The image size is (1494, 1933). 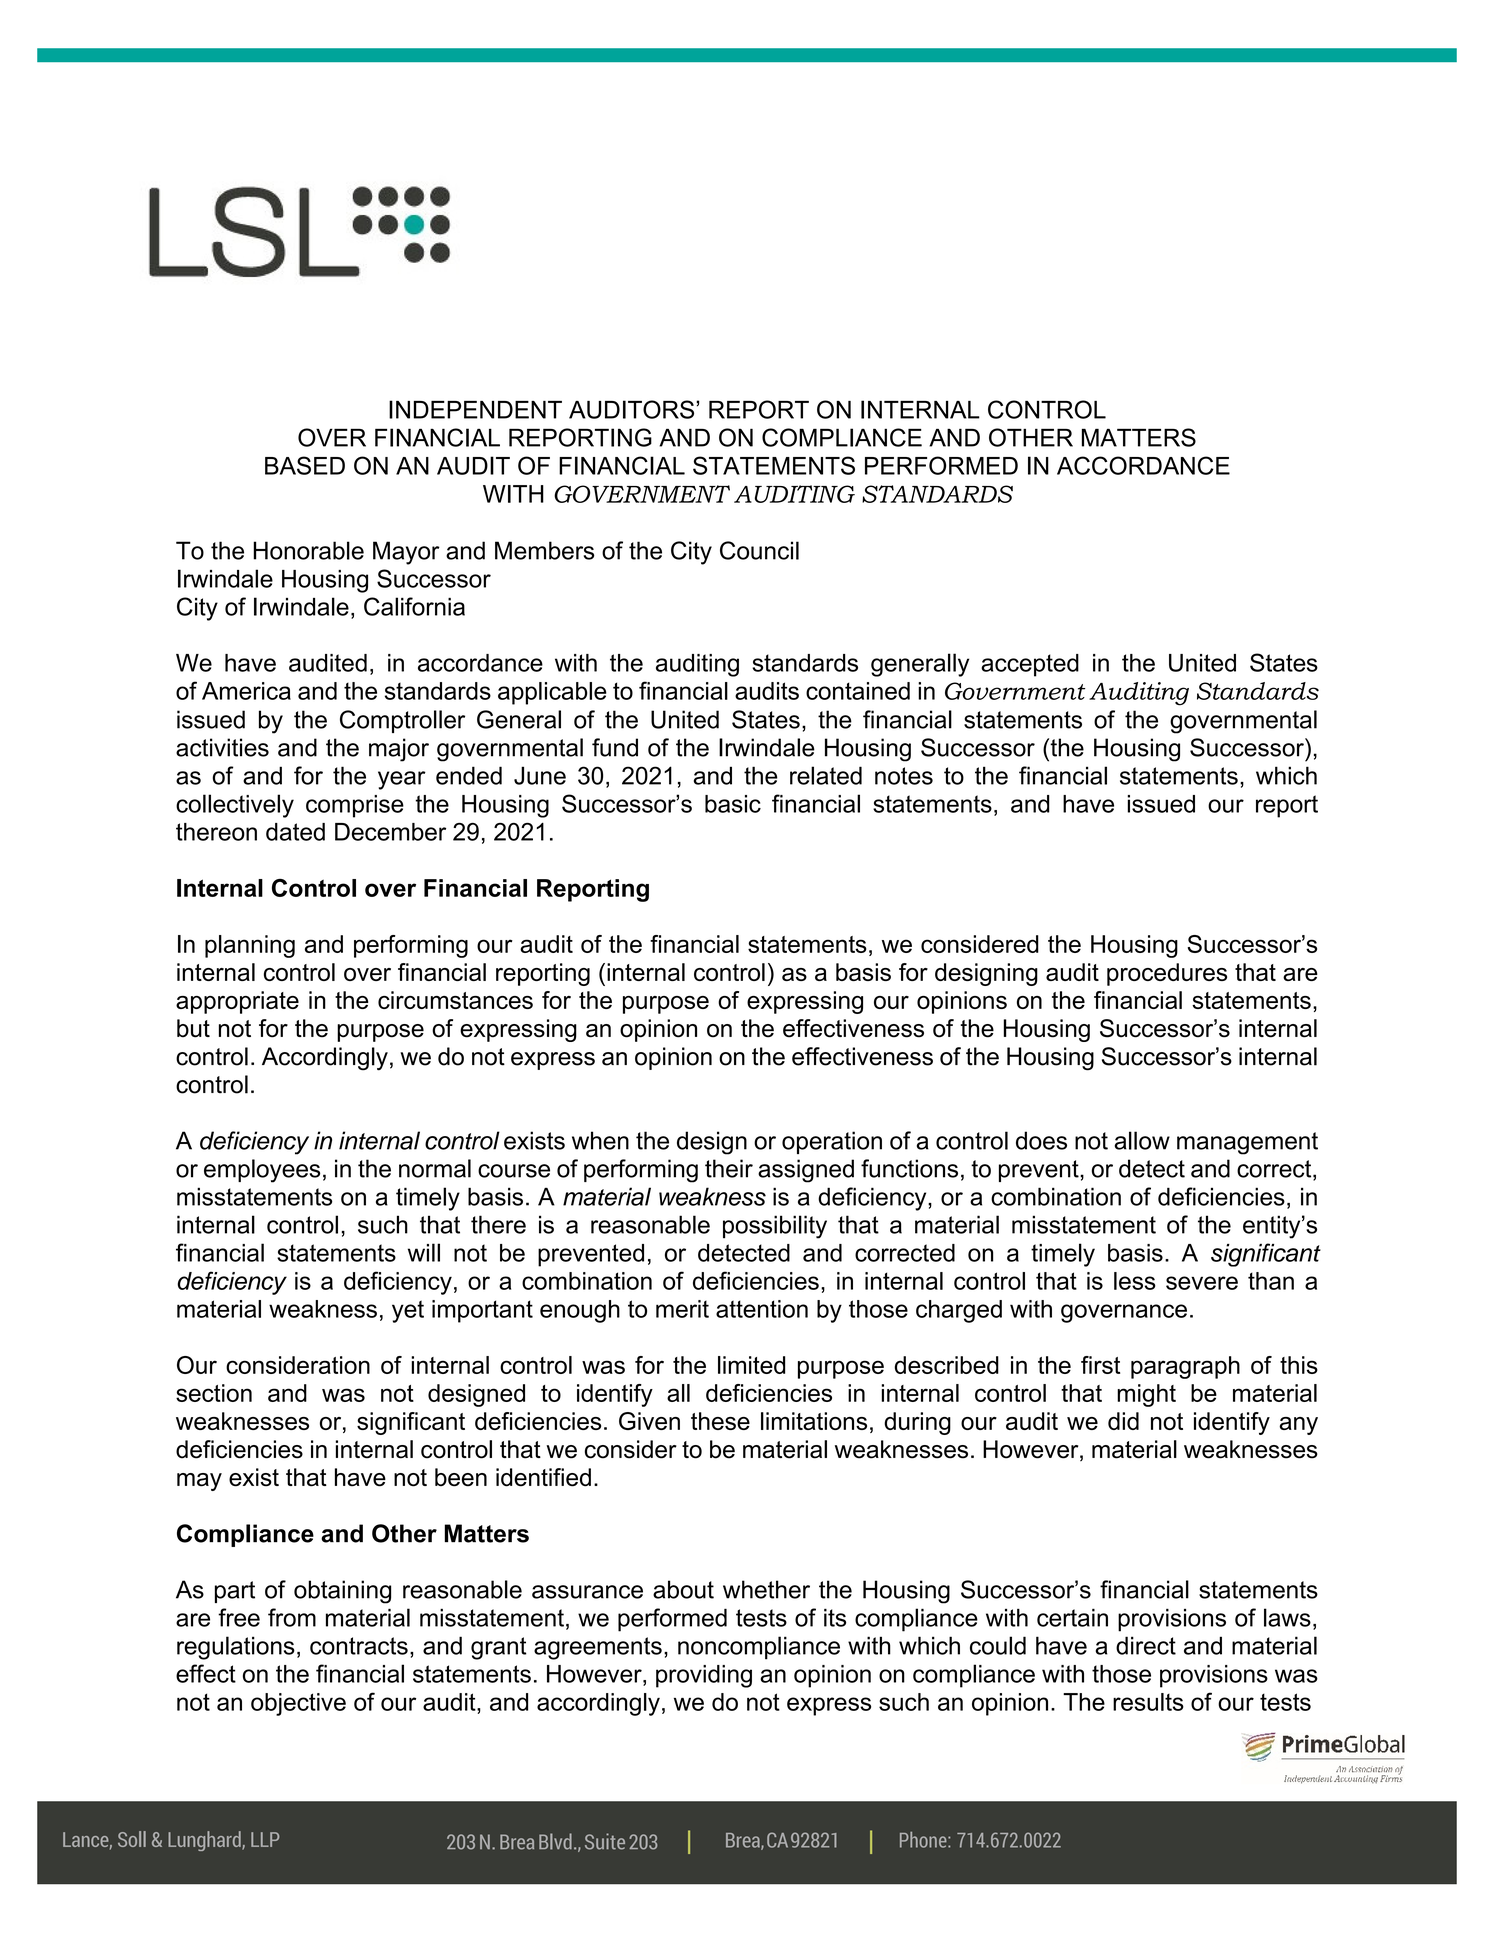 What do you see at coordinates (1030, 665) in the screenshot?
I see `accepted` at bounding box center [1030, 665].
